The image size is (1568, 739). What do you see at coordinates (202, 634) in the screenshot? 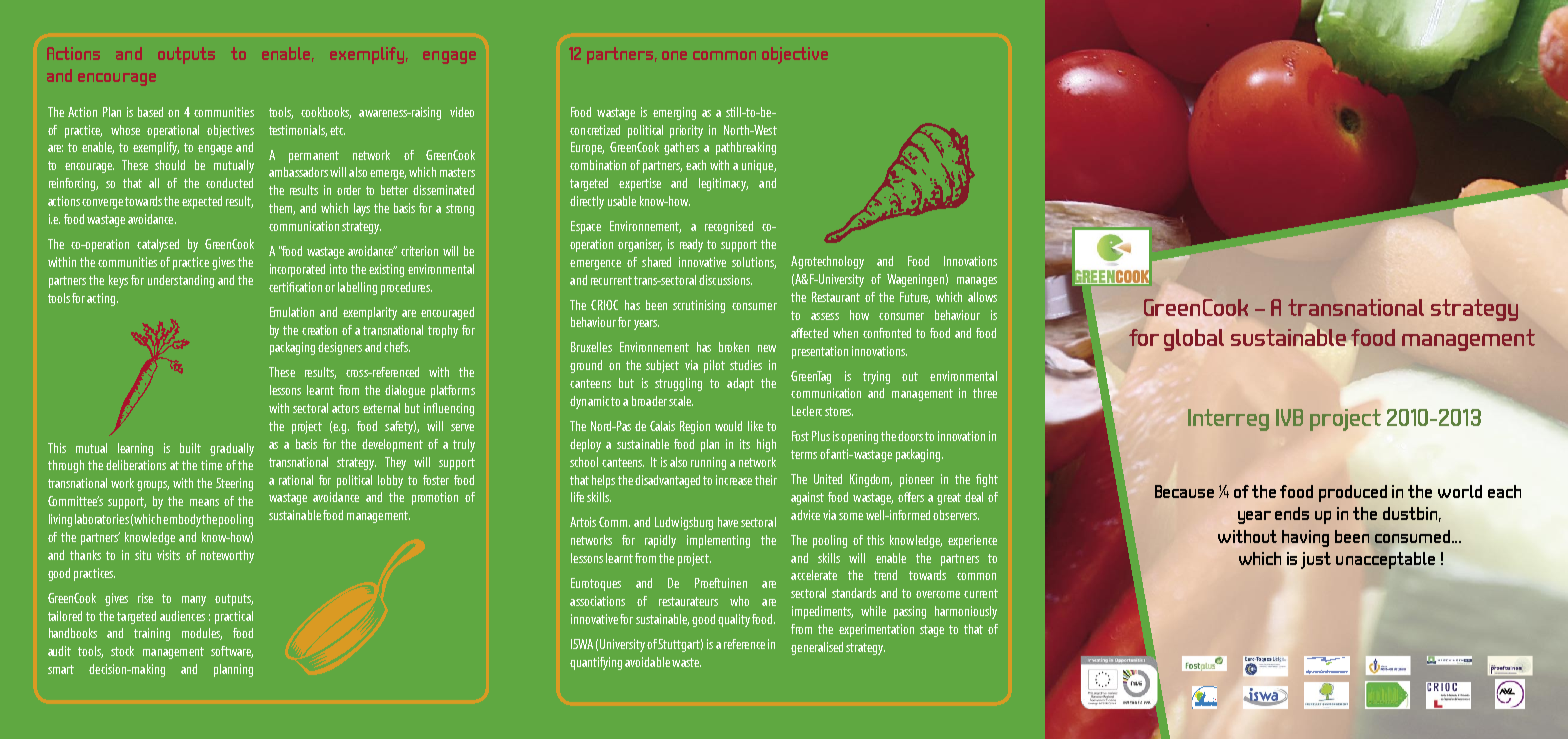
I see `modules` at bounding box center [202, 634].
